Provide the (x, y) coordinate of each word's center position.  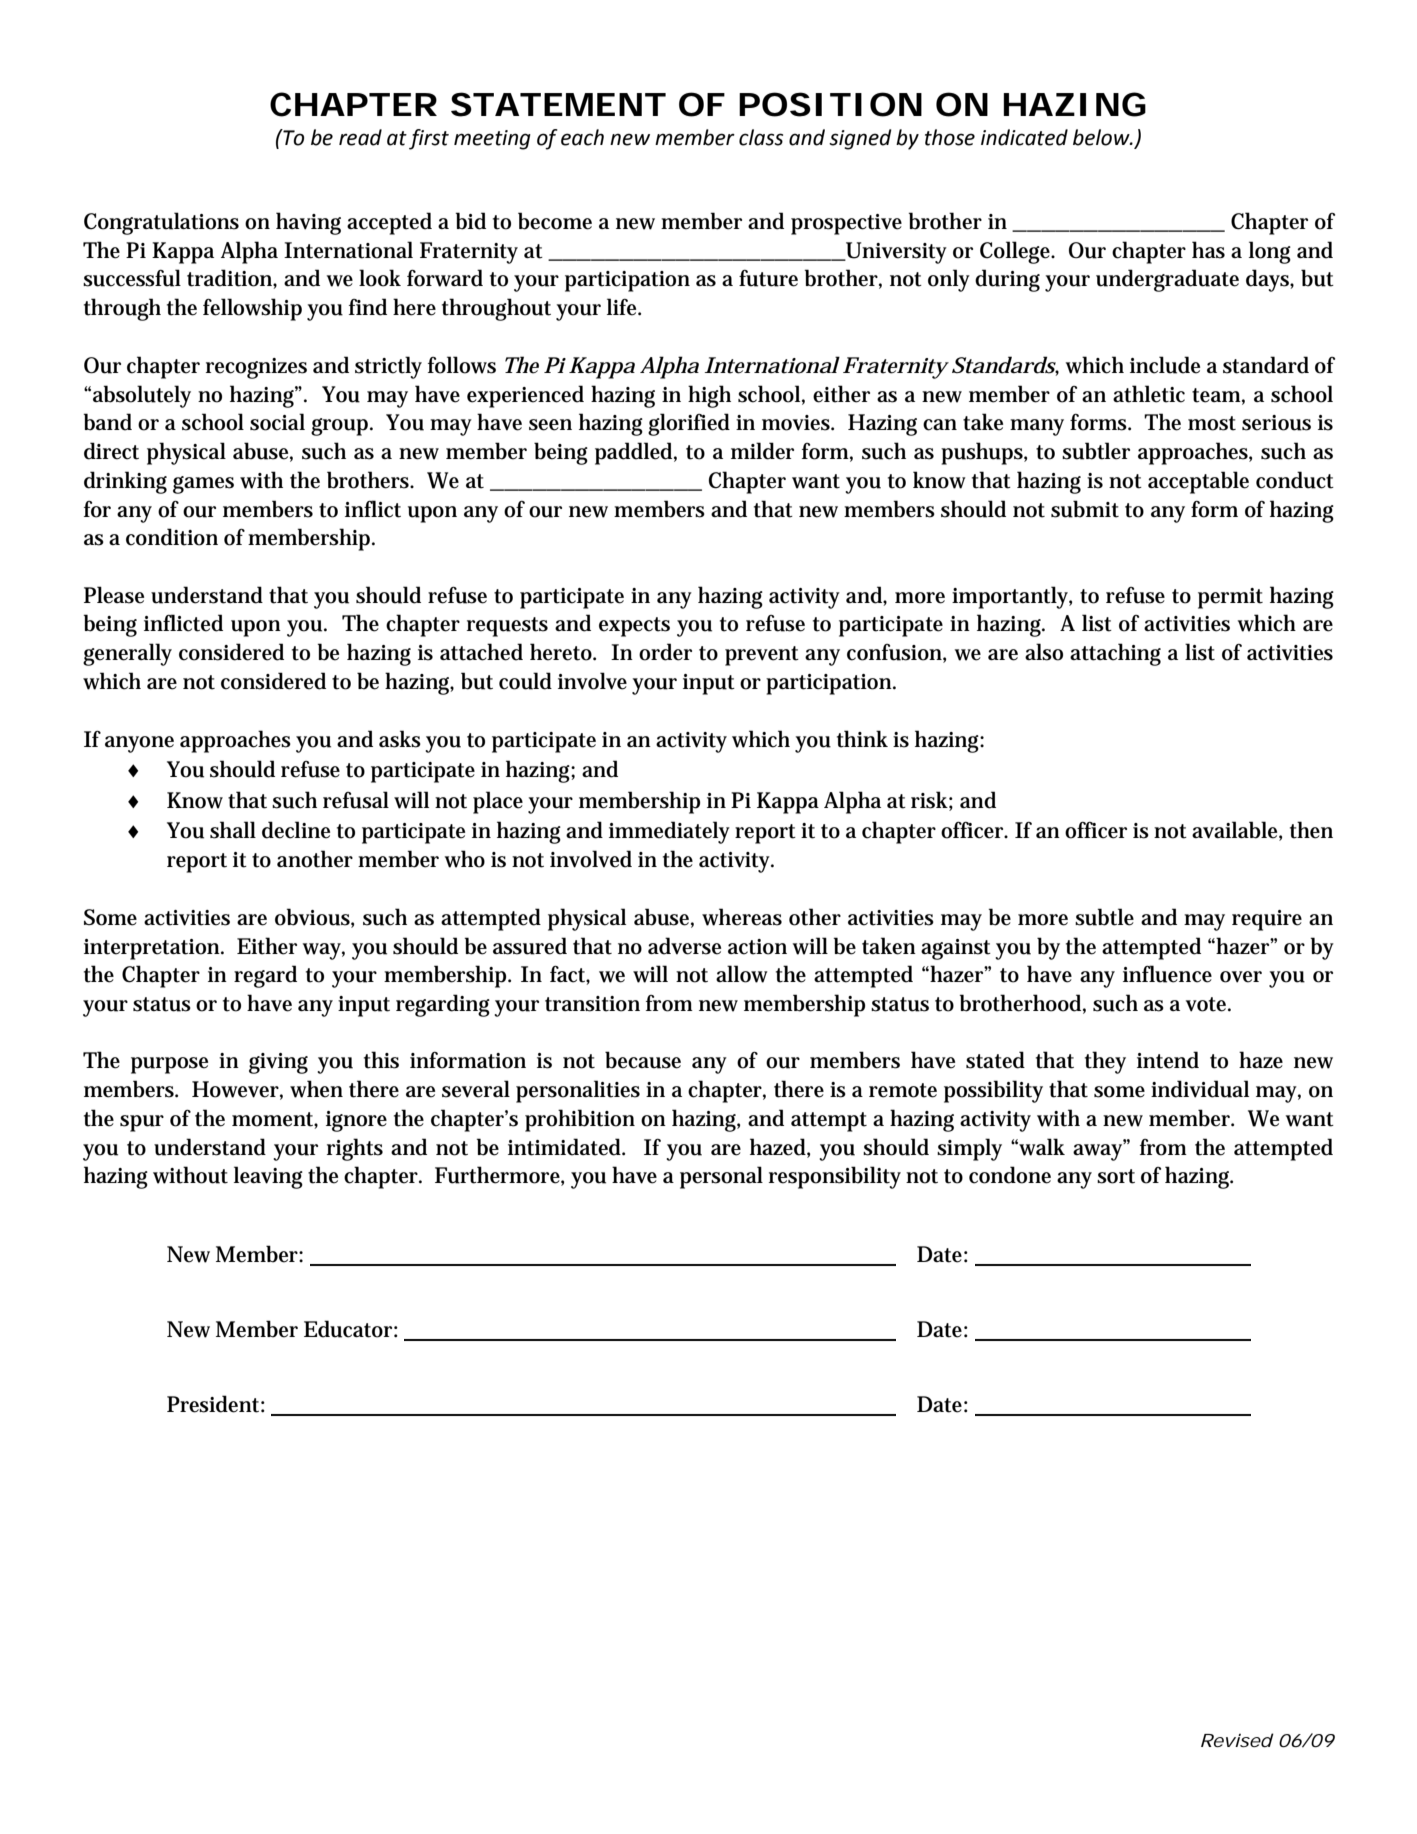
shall (233, 830)
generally (127, 654)
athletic (1149, 394)
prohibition (580, 1120)
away (1099, 1151)
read (360, 137)
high (709, 396)
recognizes (256, 368)
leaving (268, 1177)
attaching (1115, 654)
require (1267, 920)
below (1102, 137)
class (761, 137)
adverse (684, 946)
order (665, 652)
